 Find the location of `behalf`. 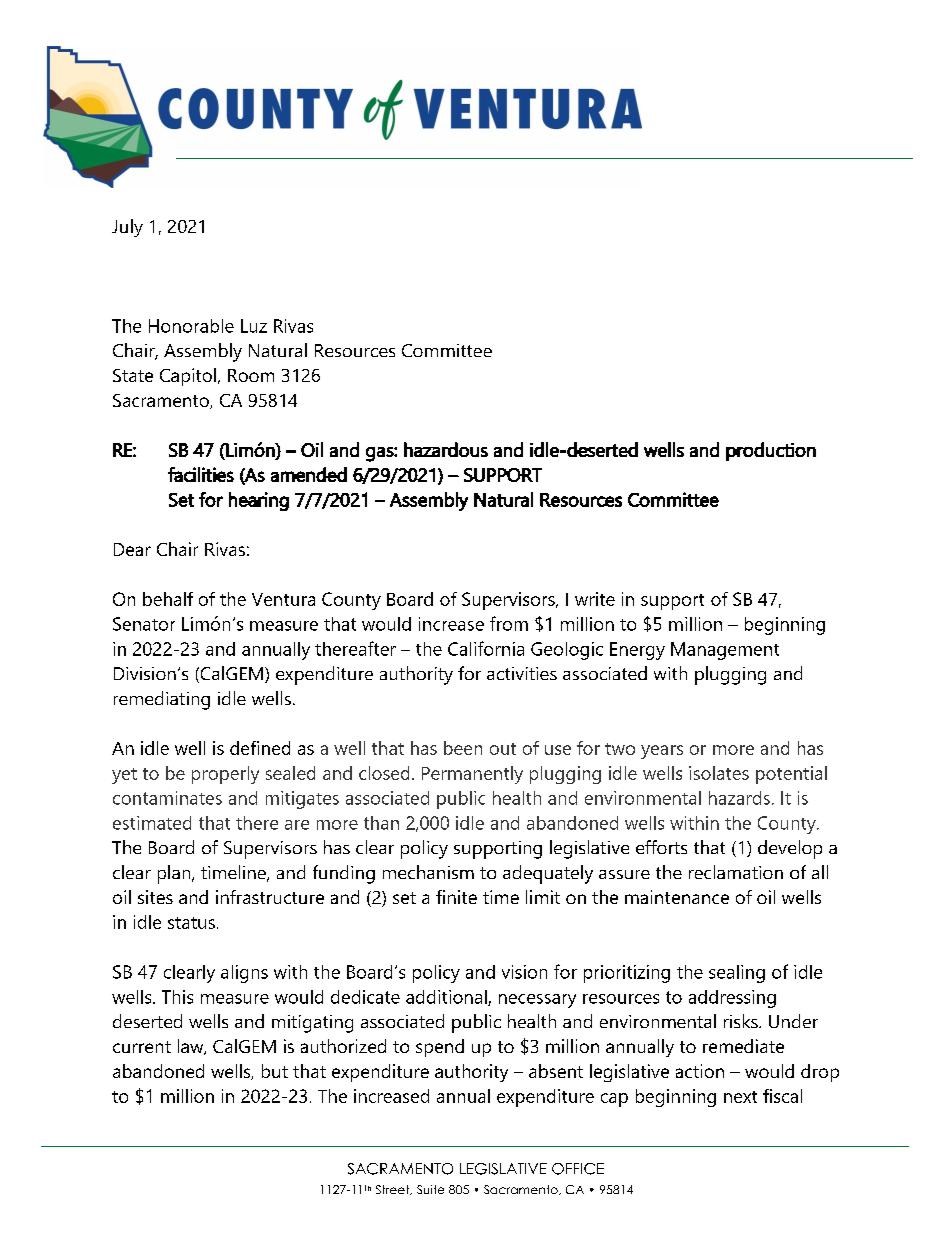

behalf is located at coordinates (168, 599).
